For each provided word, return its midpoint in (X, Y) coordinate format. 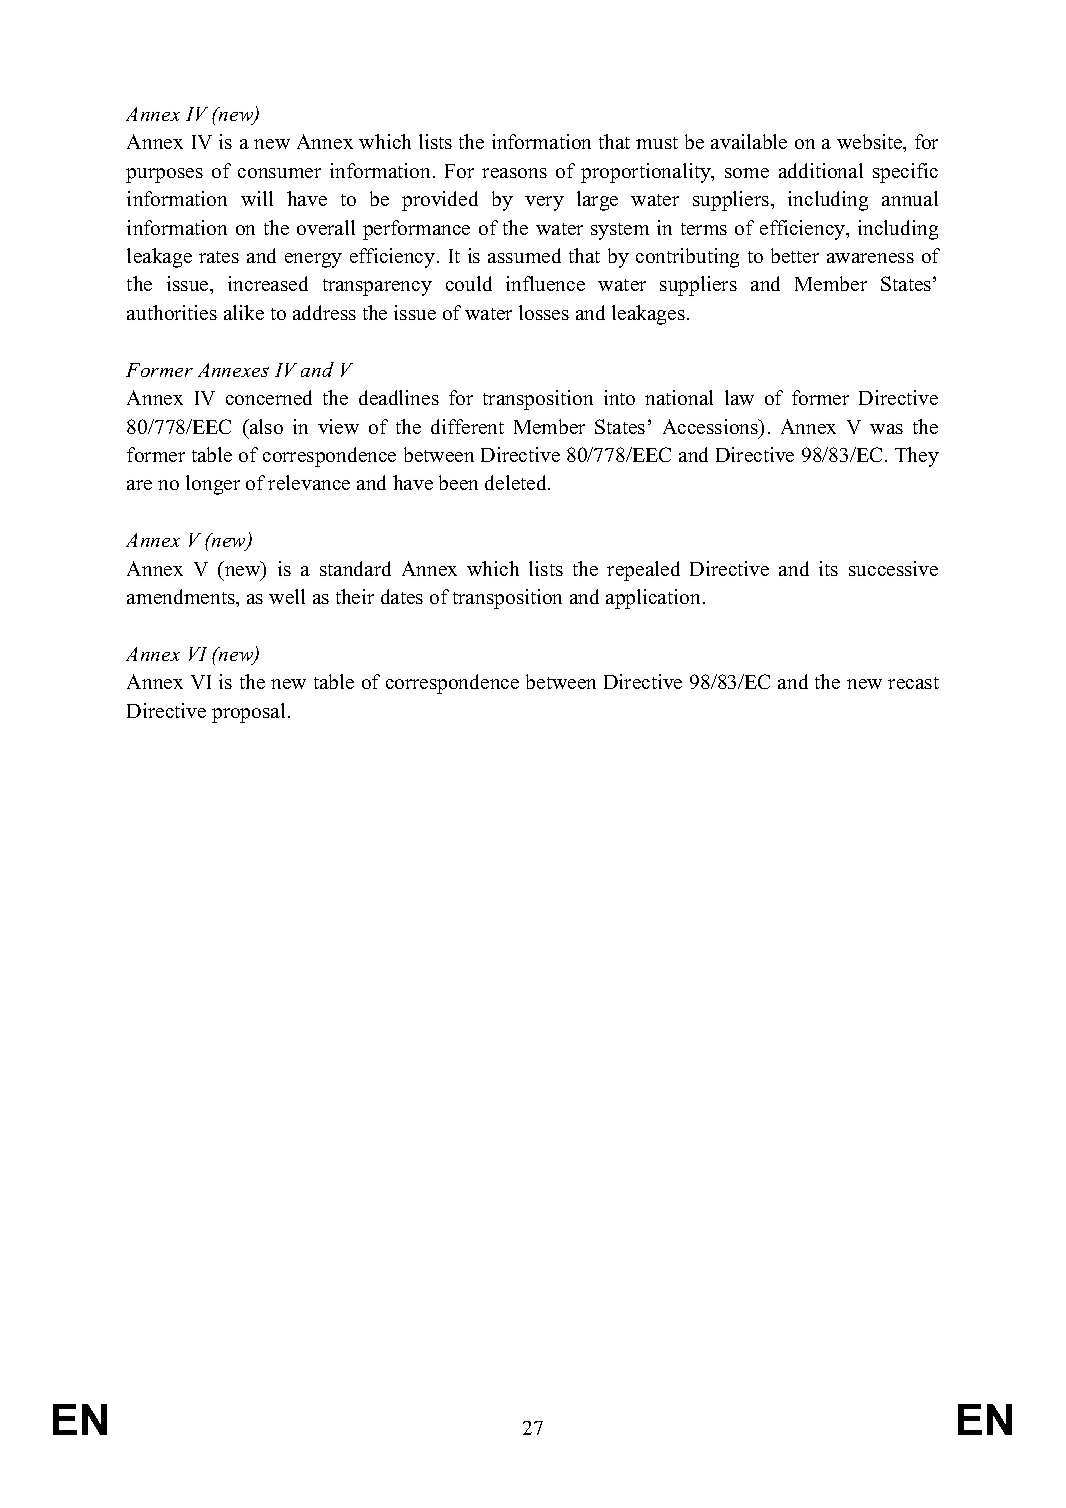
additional (821, 170)
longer (213, 485)
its (828, 568)
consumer (279, 173)
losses (544, 312)
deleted (517, 482)
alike (244, 312)
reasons (514, 173)
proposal (248, 713)
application (653, 599)
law (739, 397)
